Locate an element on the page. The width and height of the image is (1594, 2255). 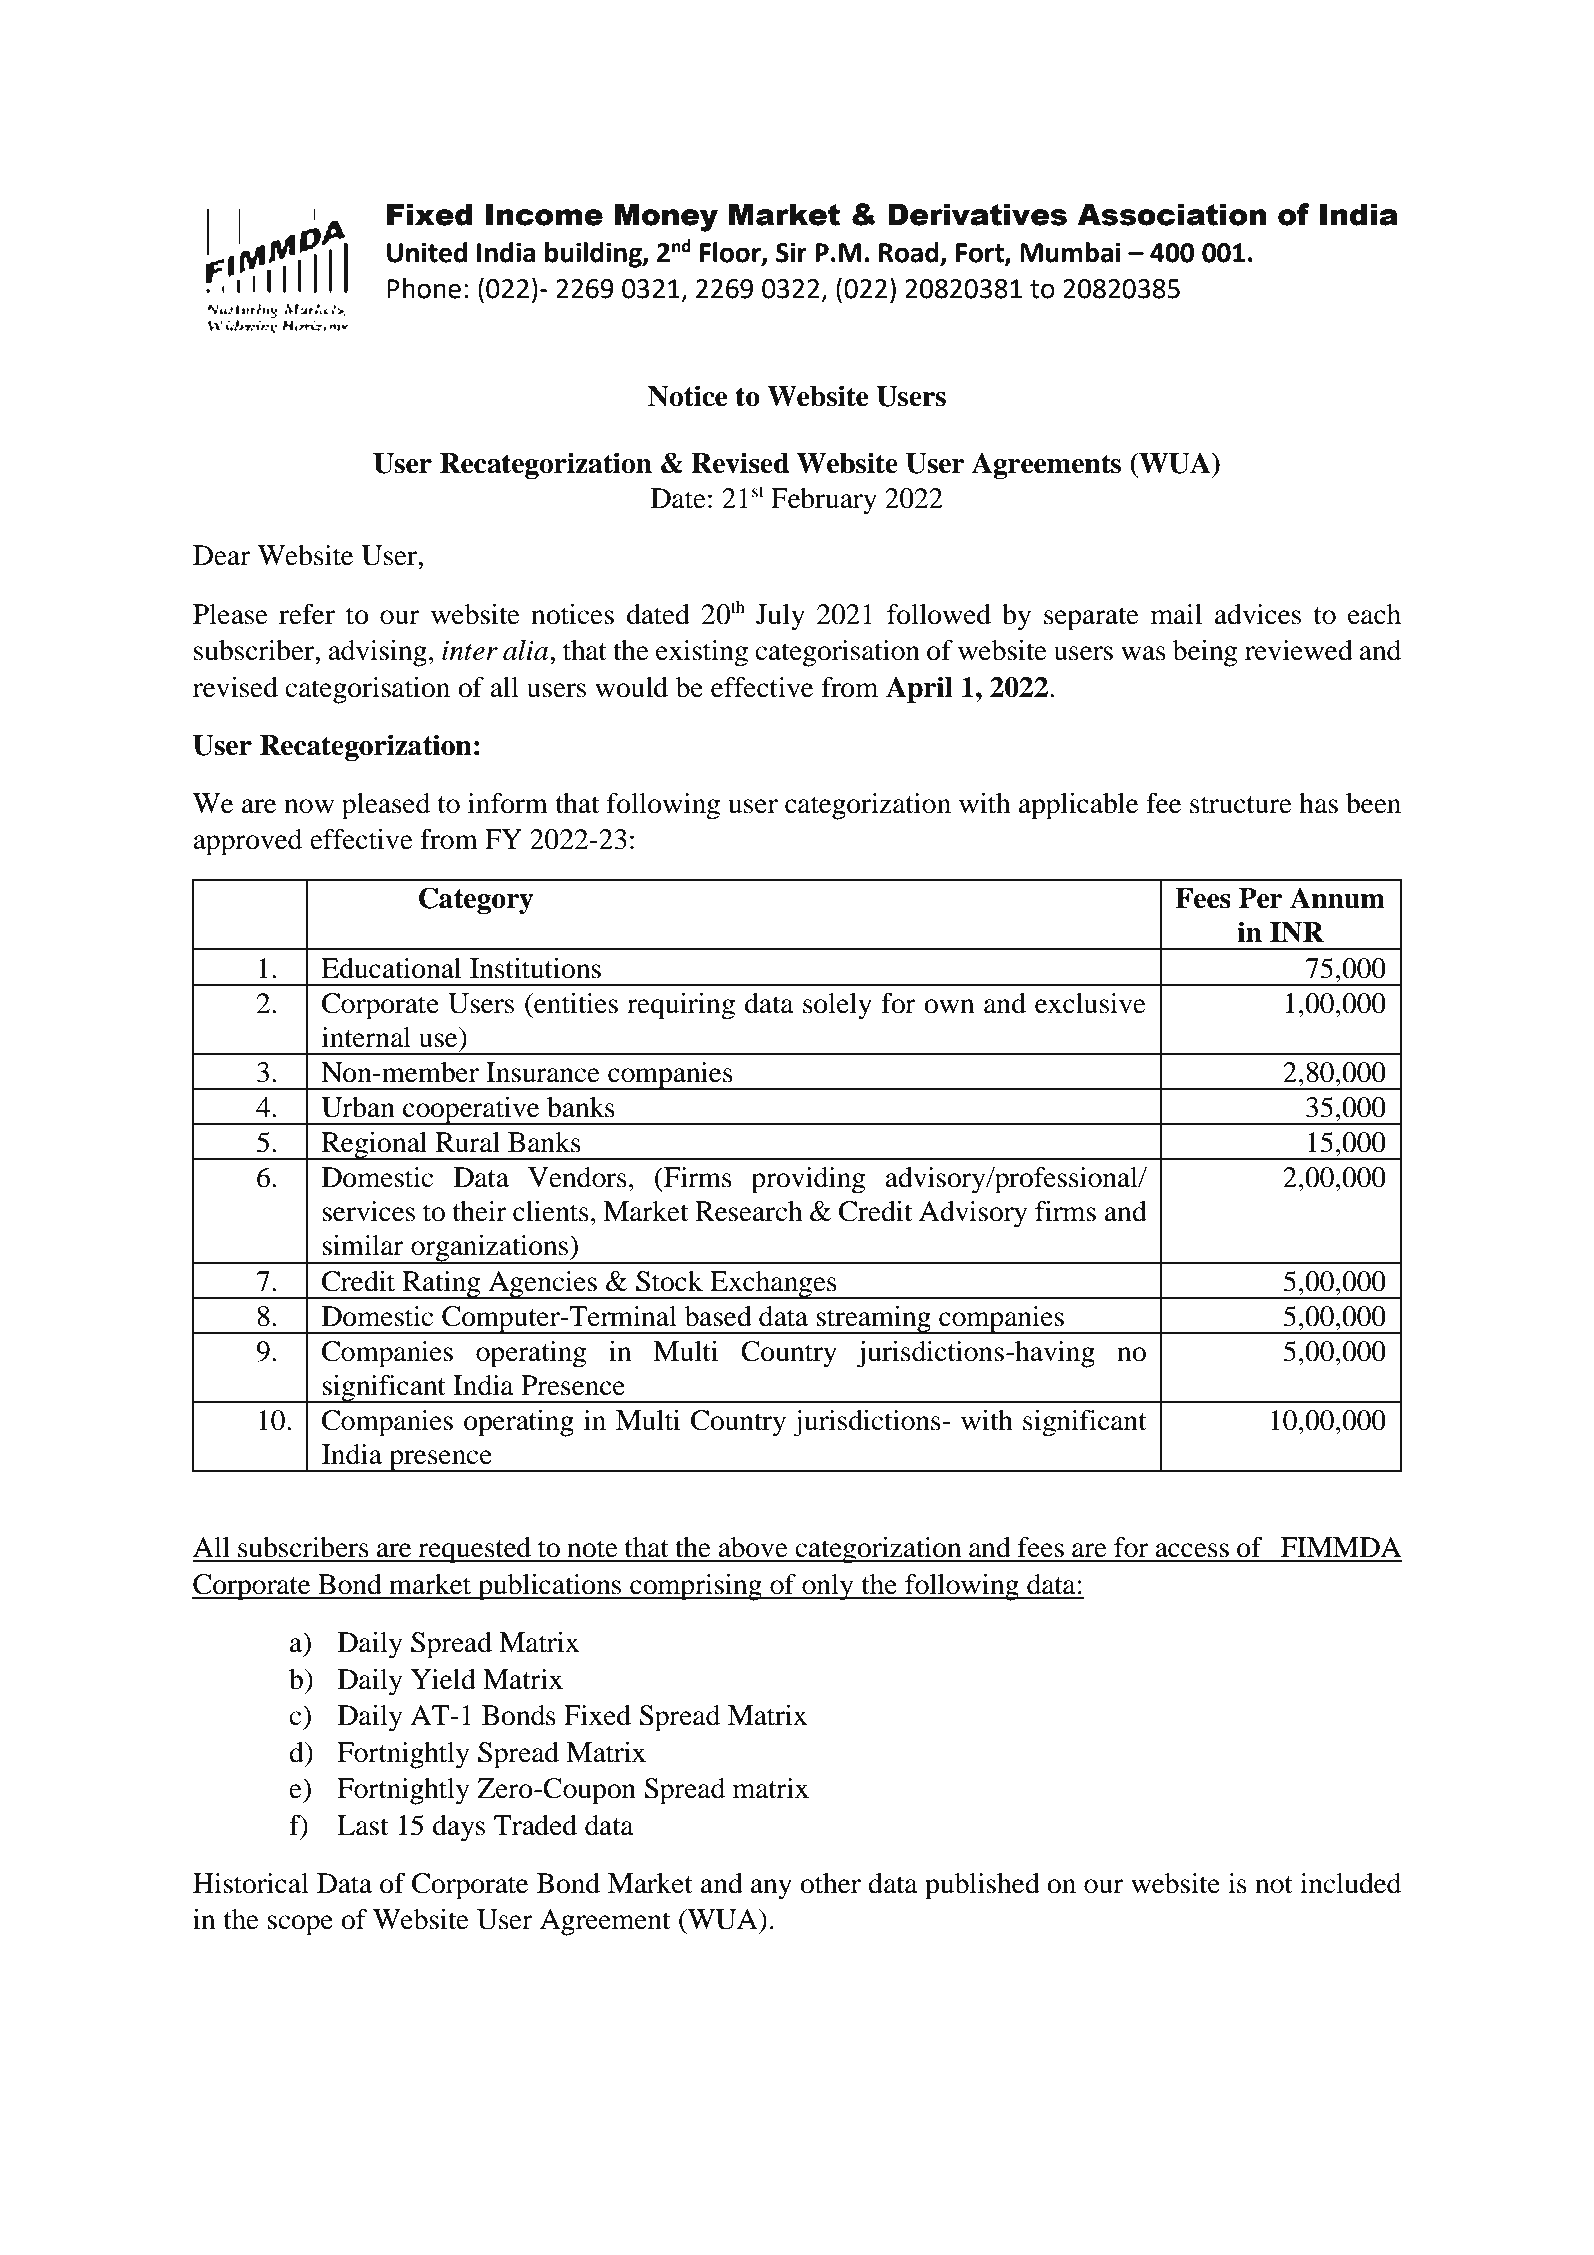
any is located at coordinates (771, 1889).
